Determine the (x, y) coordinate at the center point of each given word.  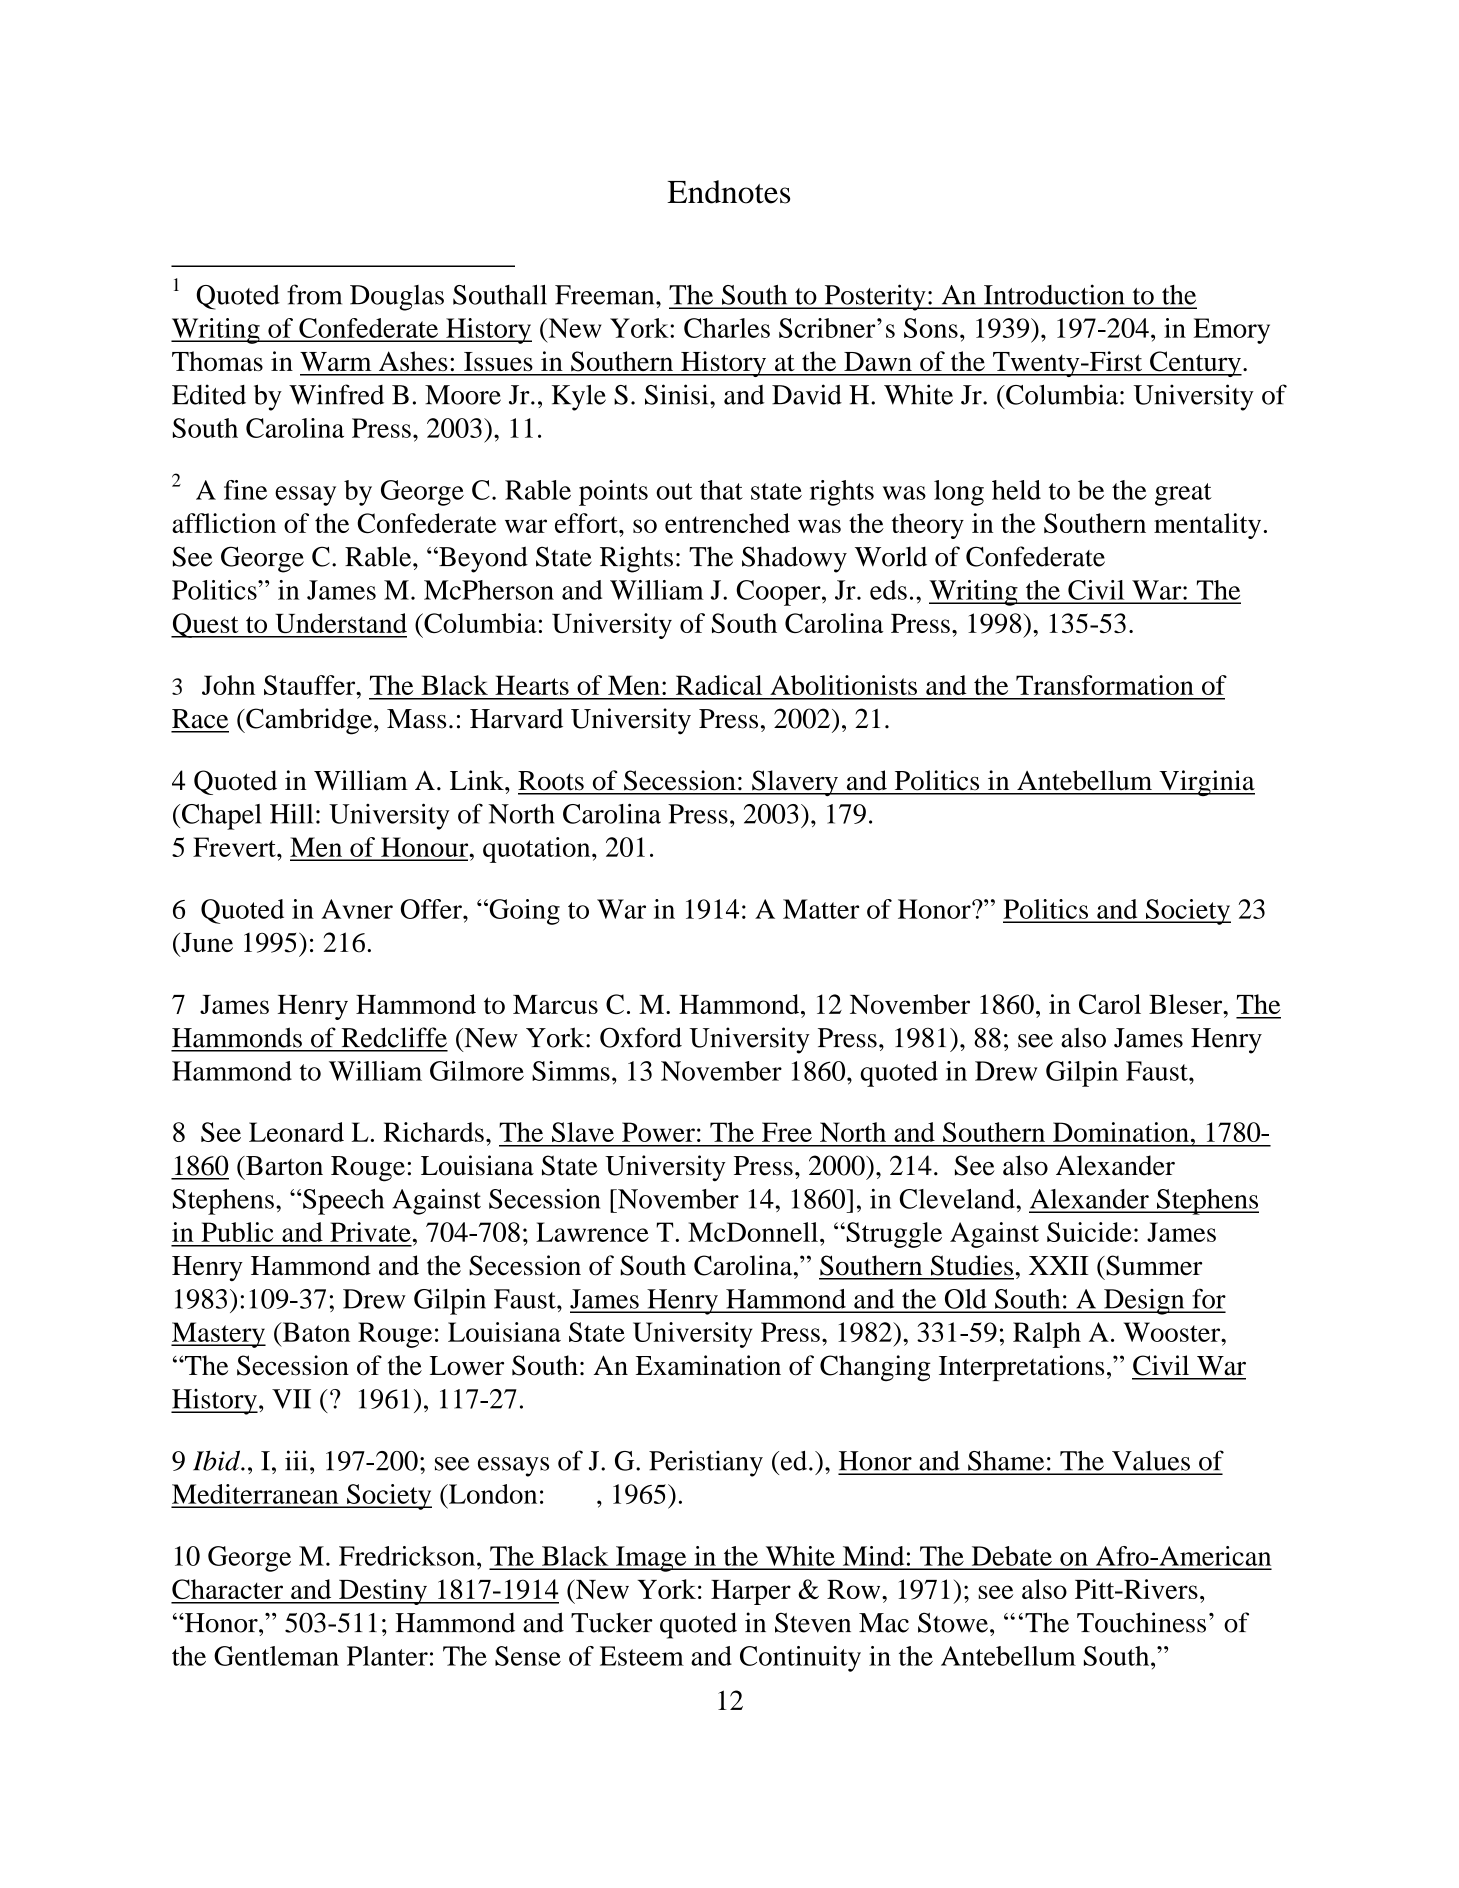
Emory (1231, 331)
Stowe (953, 1623)
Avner (357, 909)
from (314, 294)
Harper (751, 1592)
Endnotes (728, 192)
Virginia (1206, 783)
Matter (821, 909)
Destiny (383, 1592)
